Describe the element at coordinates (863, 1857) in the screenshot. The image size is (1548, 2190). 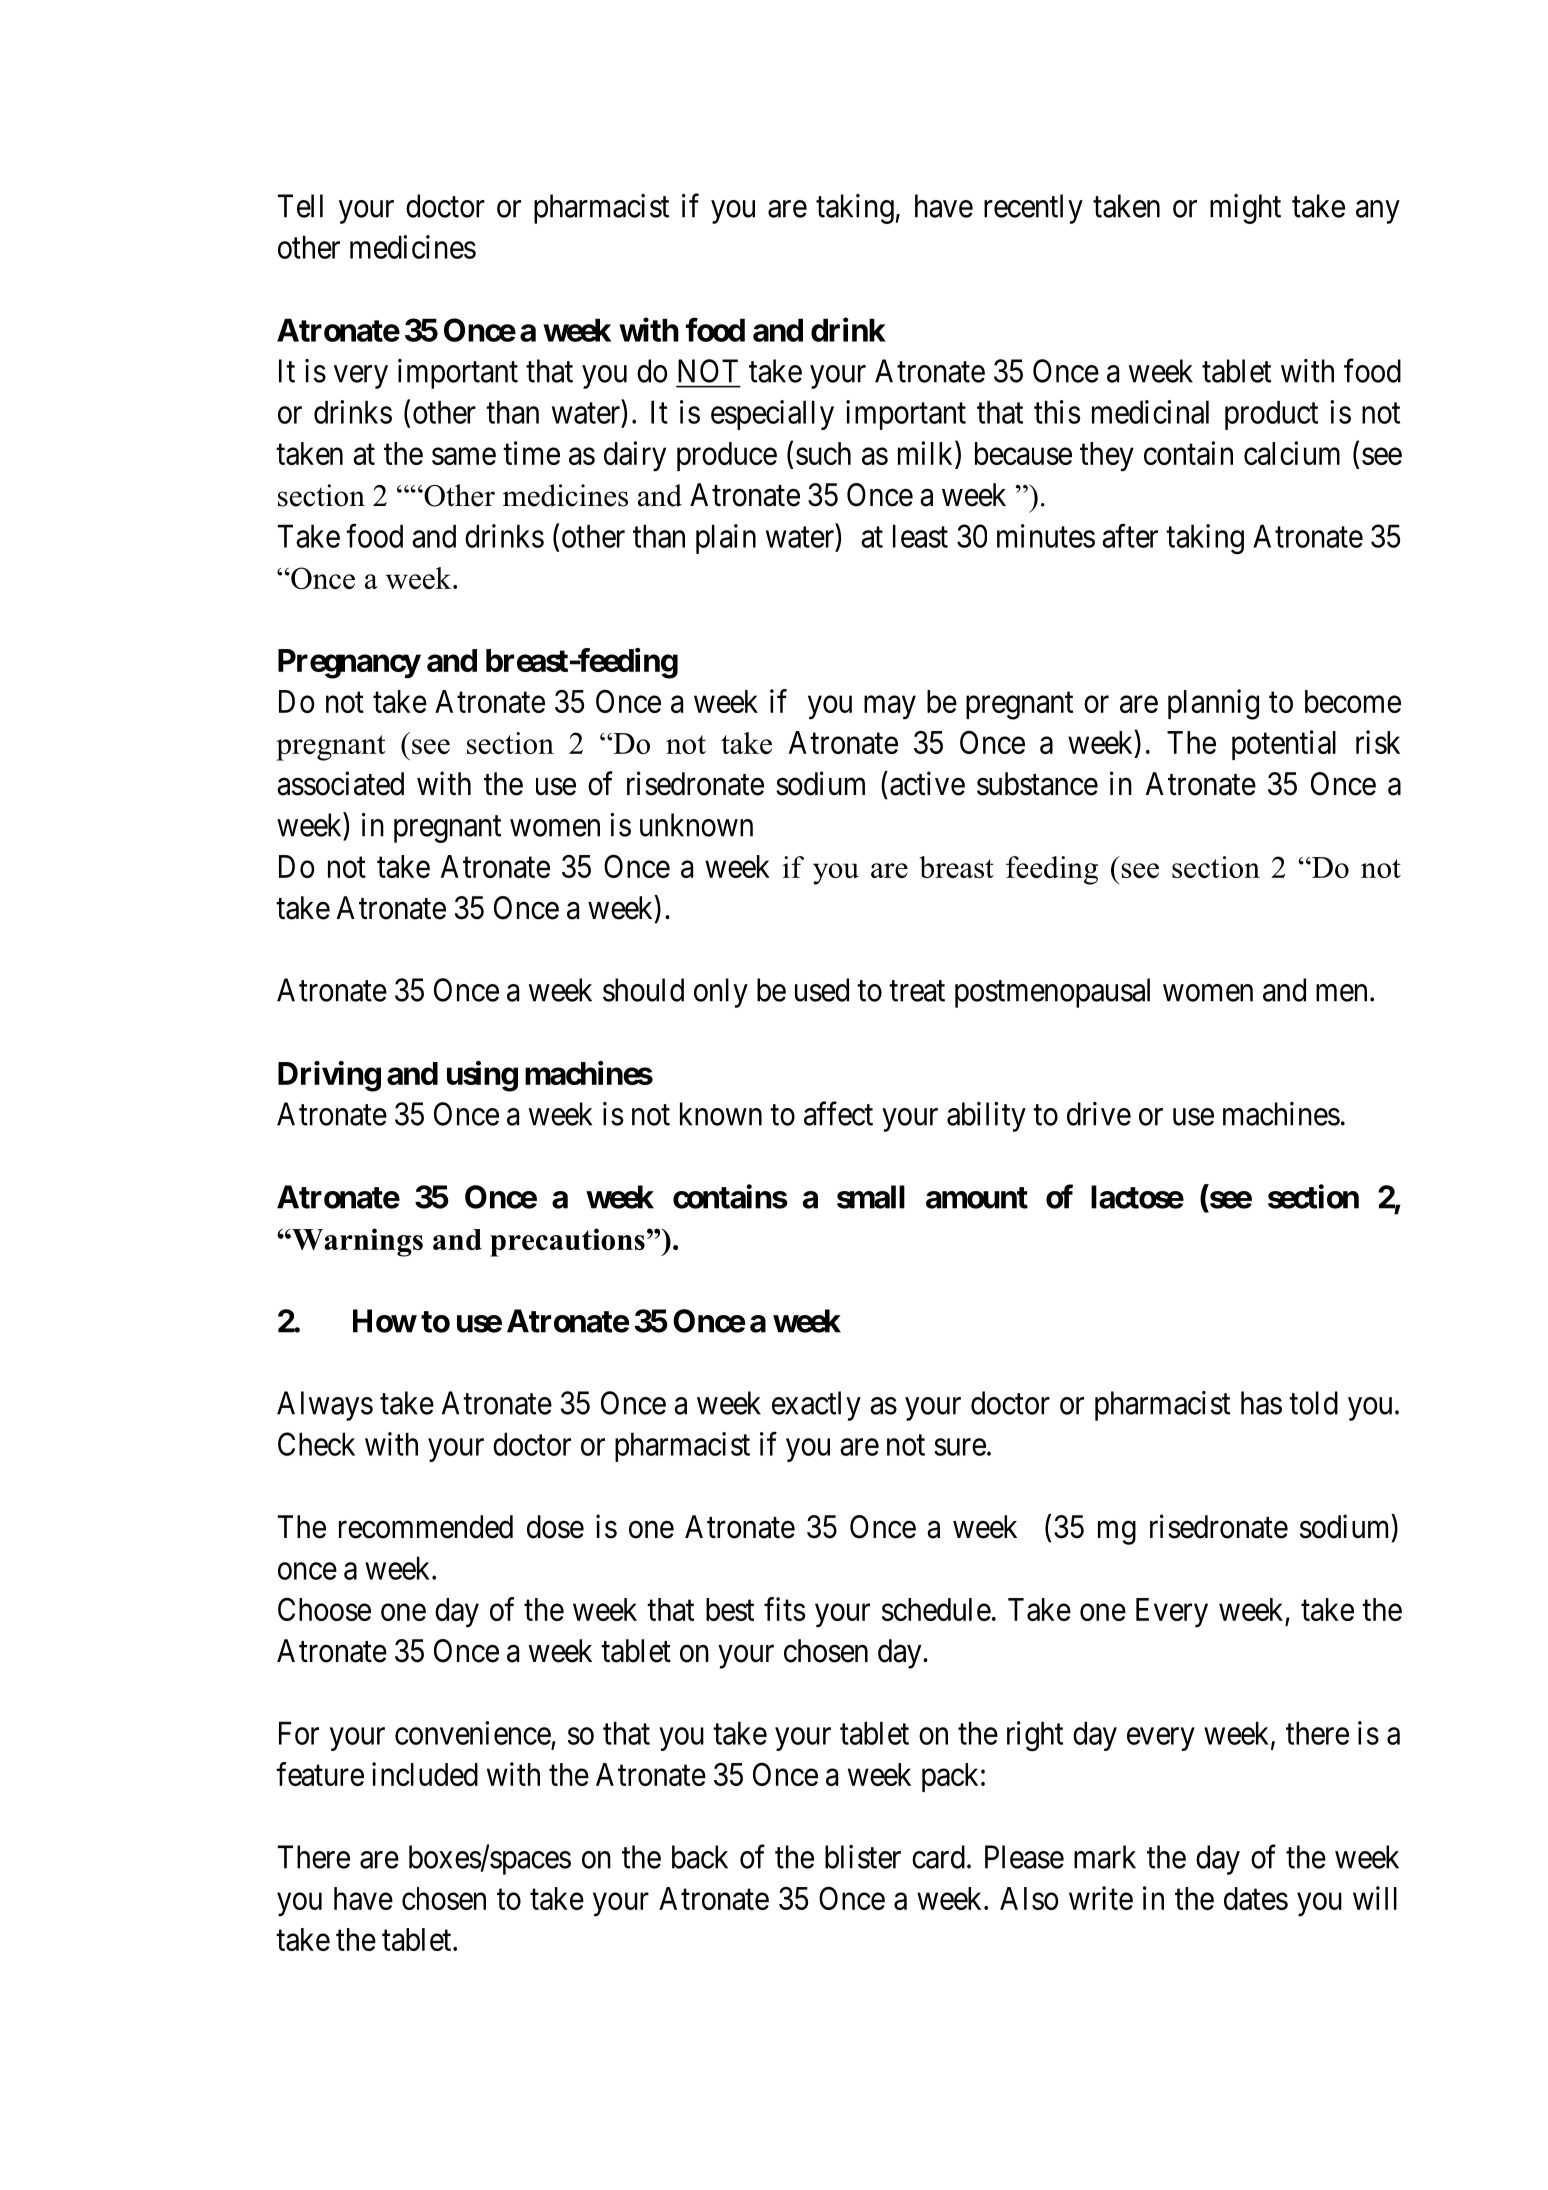
I see `blister` at that location.
